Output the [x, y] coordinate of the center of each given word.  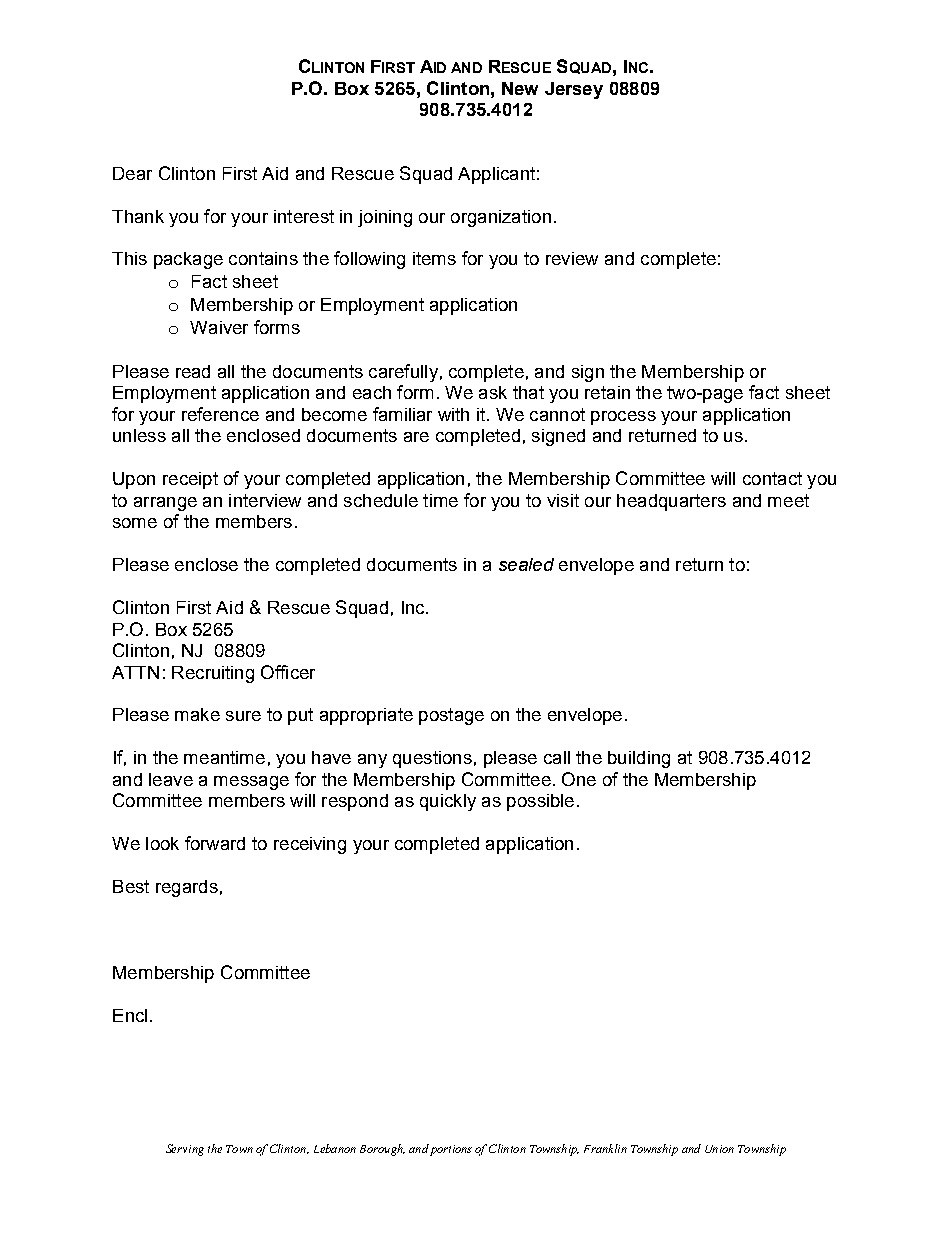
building [639, 759]
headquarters [671, 502]
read [193, 371]
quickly [448, 802]
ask [493, 392]
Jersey [574, 90]
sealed [526, 564]
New [520, 88]
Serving [185, 1150]
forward [215, 843]
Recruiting [213, 674]
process [623, 418]
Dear [132, 173]
